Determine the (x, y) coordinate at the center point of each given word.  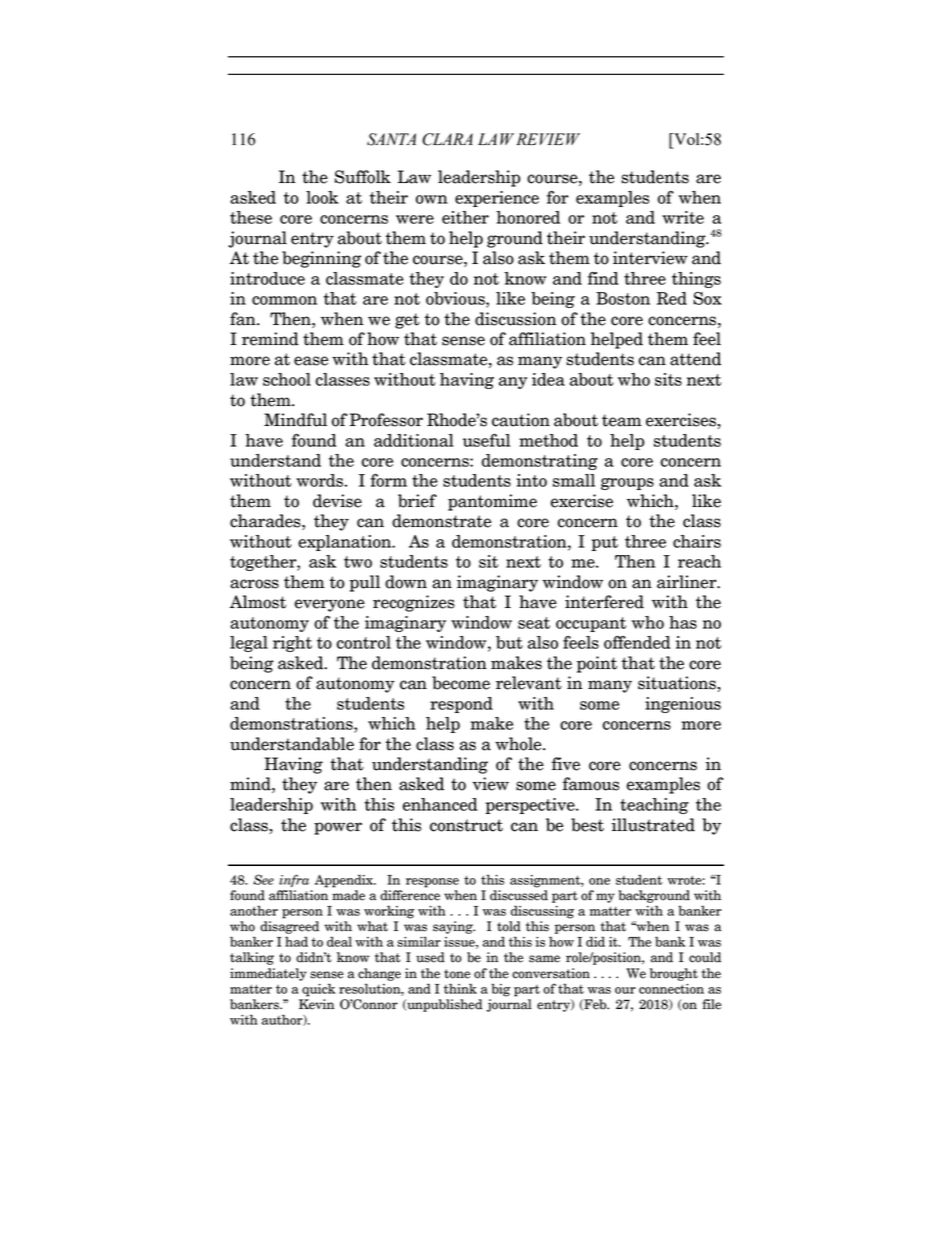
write (683, 217)
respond (461, 705)
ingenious (683, 705)
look (322, 197)
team (622, 420)
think (460, 988)
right (292, 644)
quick (319, 990)
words (319, 480)
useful (486, 440)
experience (497, 199)
